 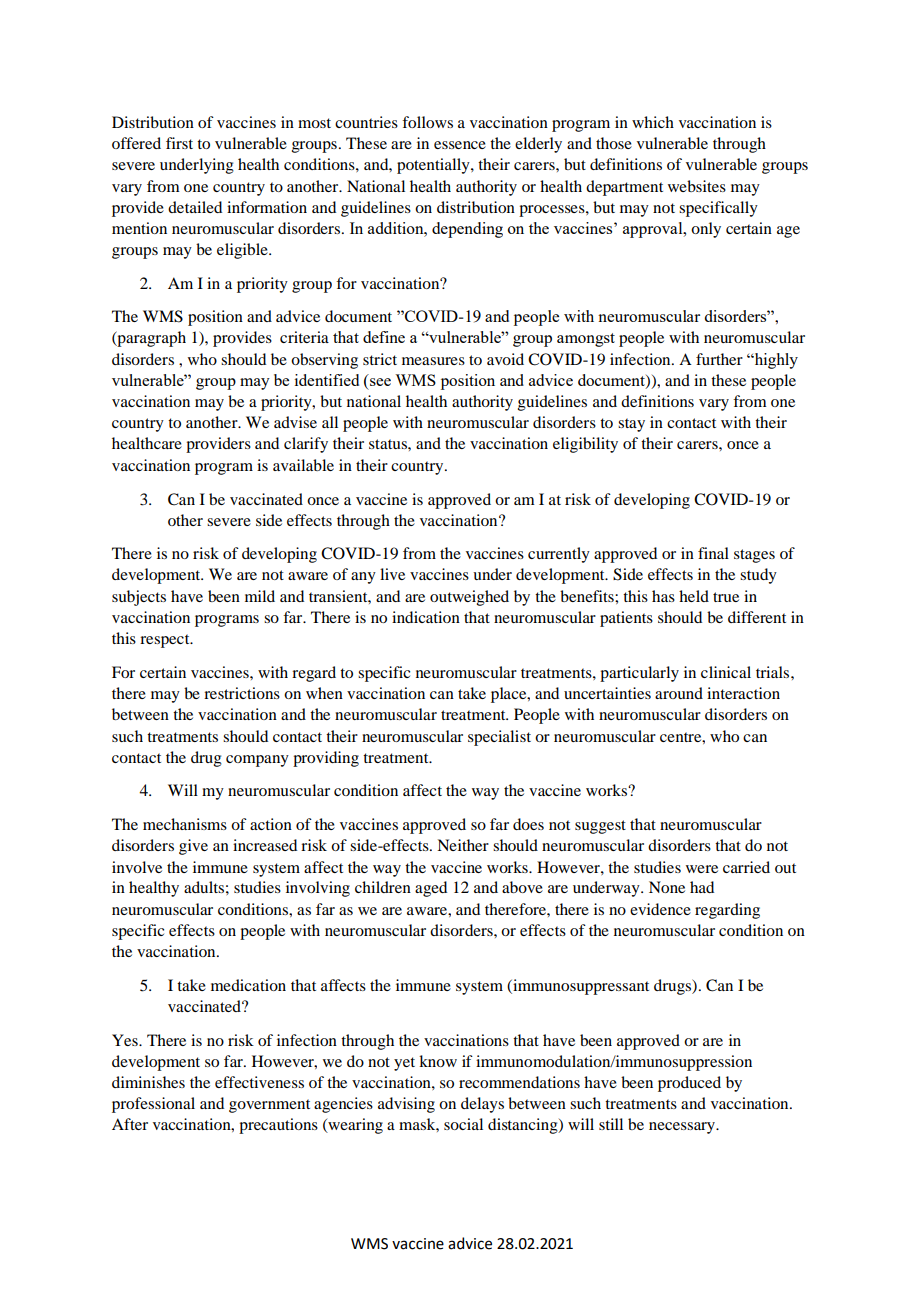 What do you see at coordinates (179, 143) in the document?
I see `first` at bounding box center [179, 143].
